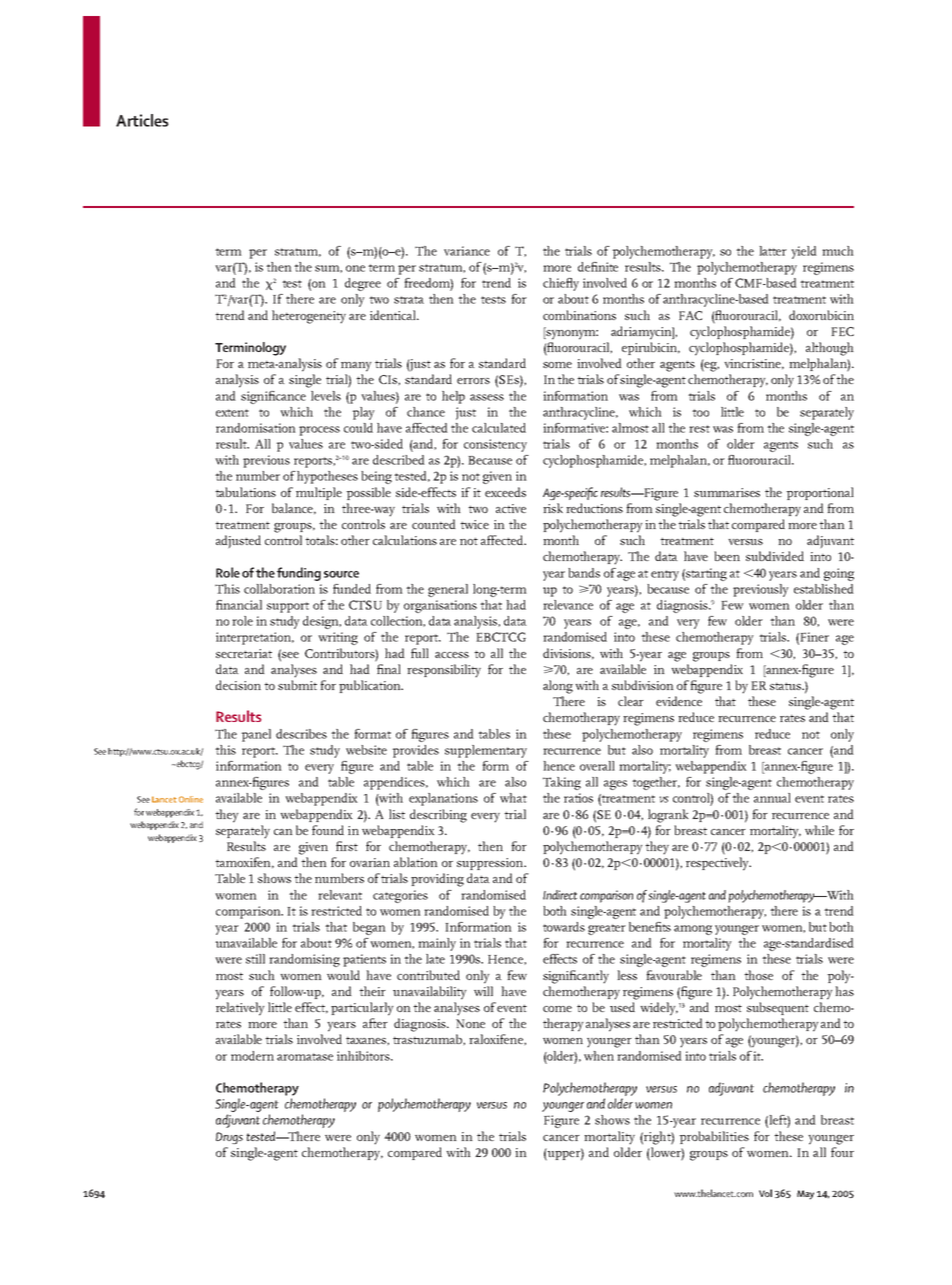  Describe the element at coordinates (467, 251) in the image. I see `variance` at that location.
